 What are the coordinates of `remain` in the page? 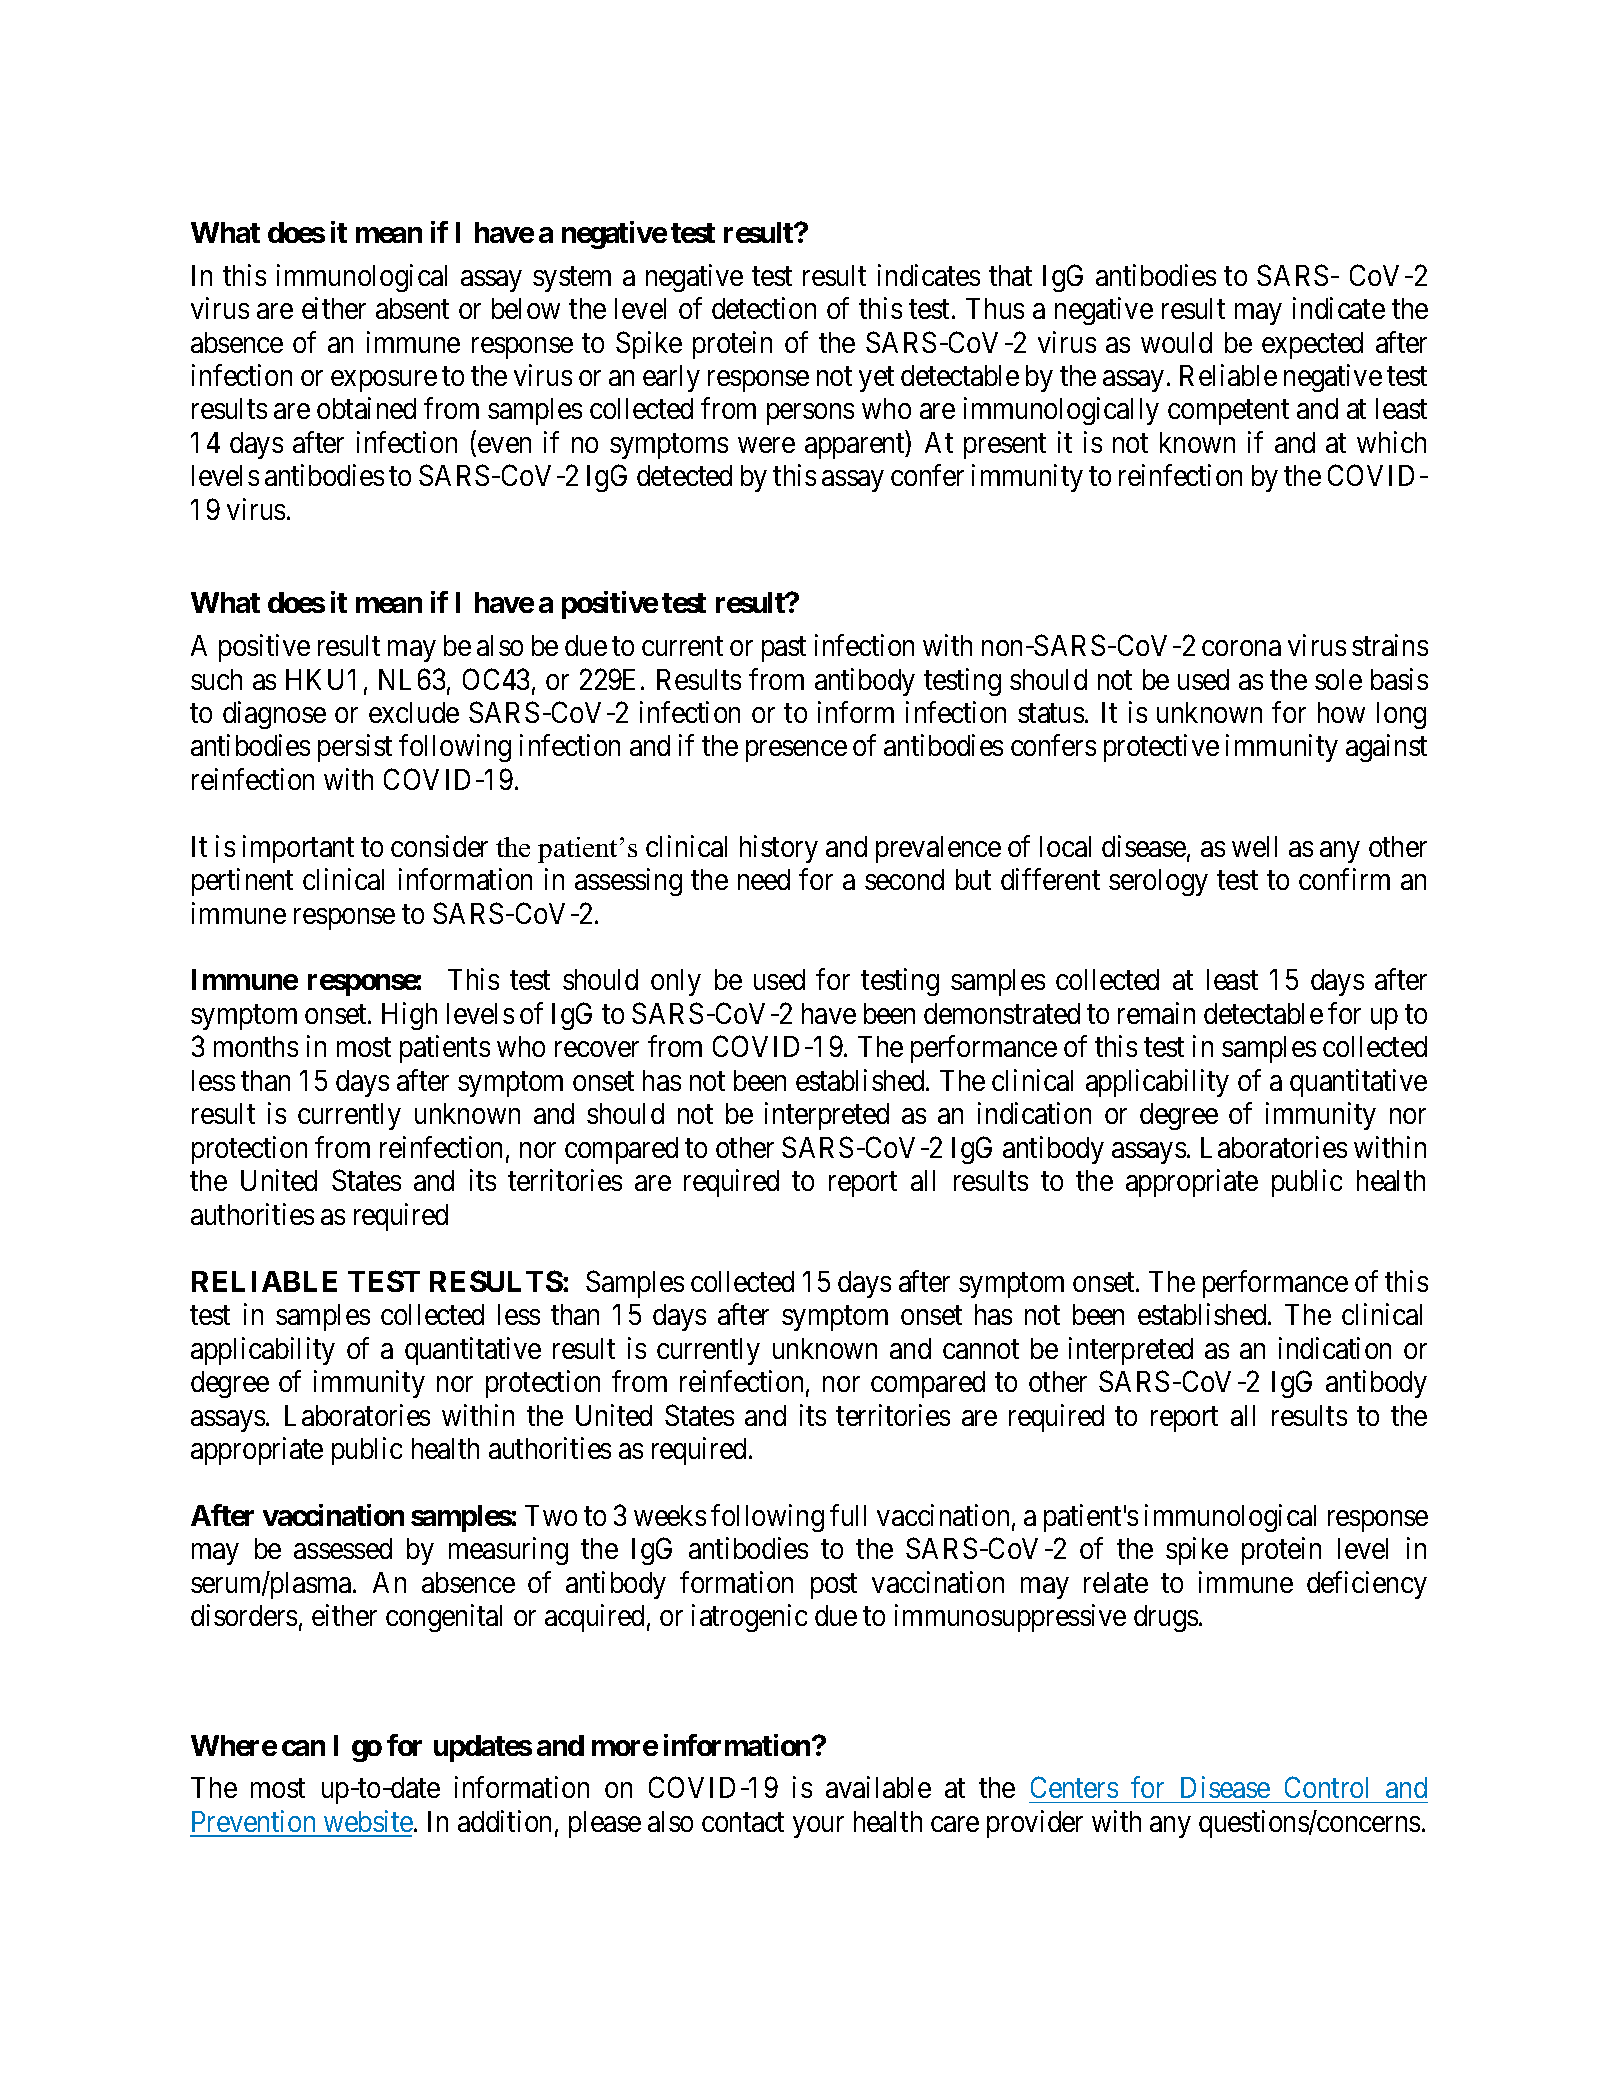 It's located at (1156, 1013).
